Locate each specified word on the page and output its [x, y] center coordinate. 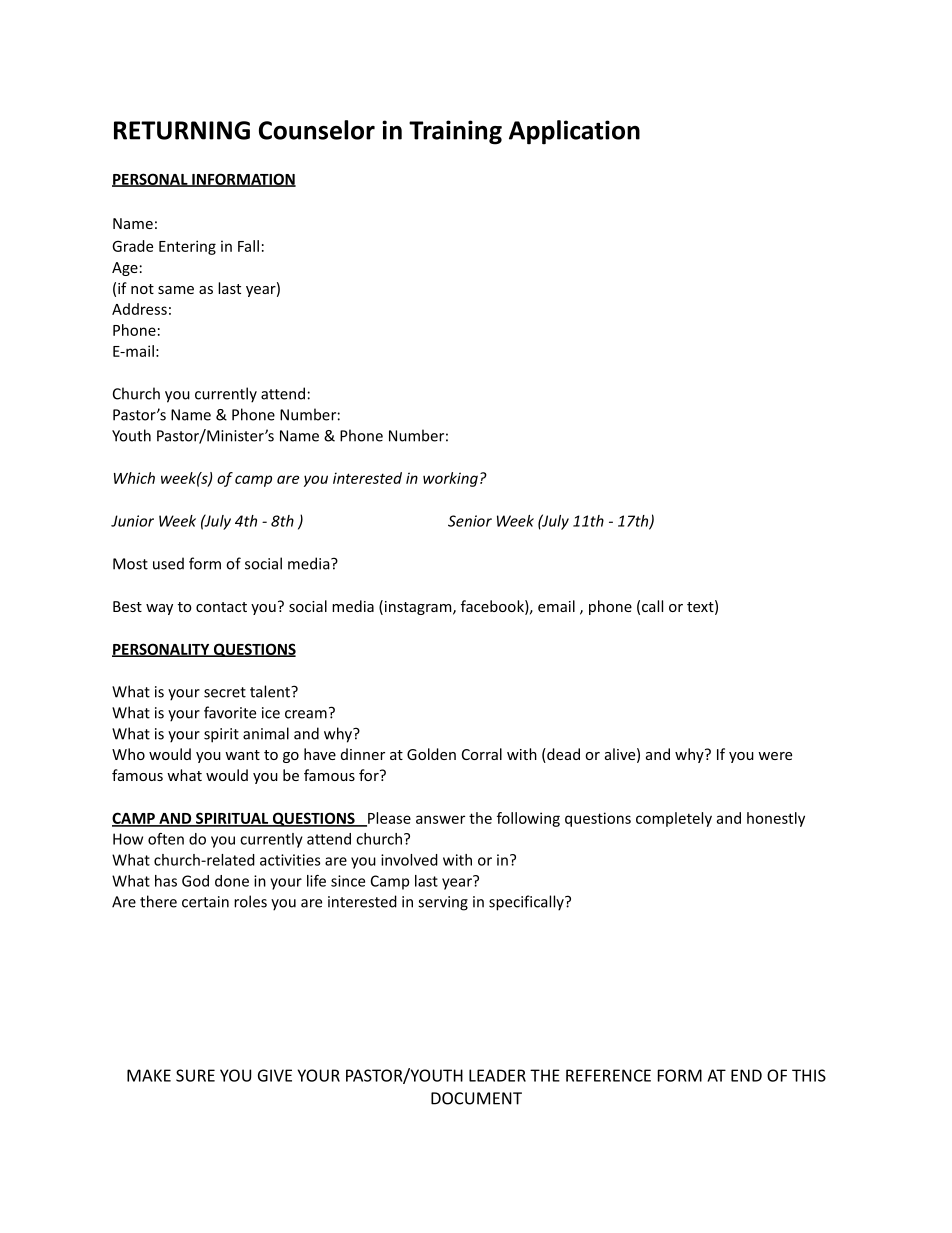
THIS [809, 1075]
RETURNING [182, 130]
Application [574, 132]
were [775, 756]
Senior [470, 521]
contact [221, 607]
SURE [195, 1075]
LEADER [497, 1075]
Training [455, 132]
